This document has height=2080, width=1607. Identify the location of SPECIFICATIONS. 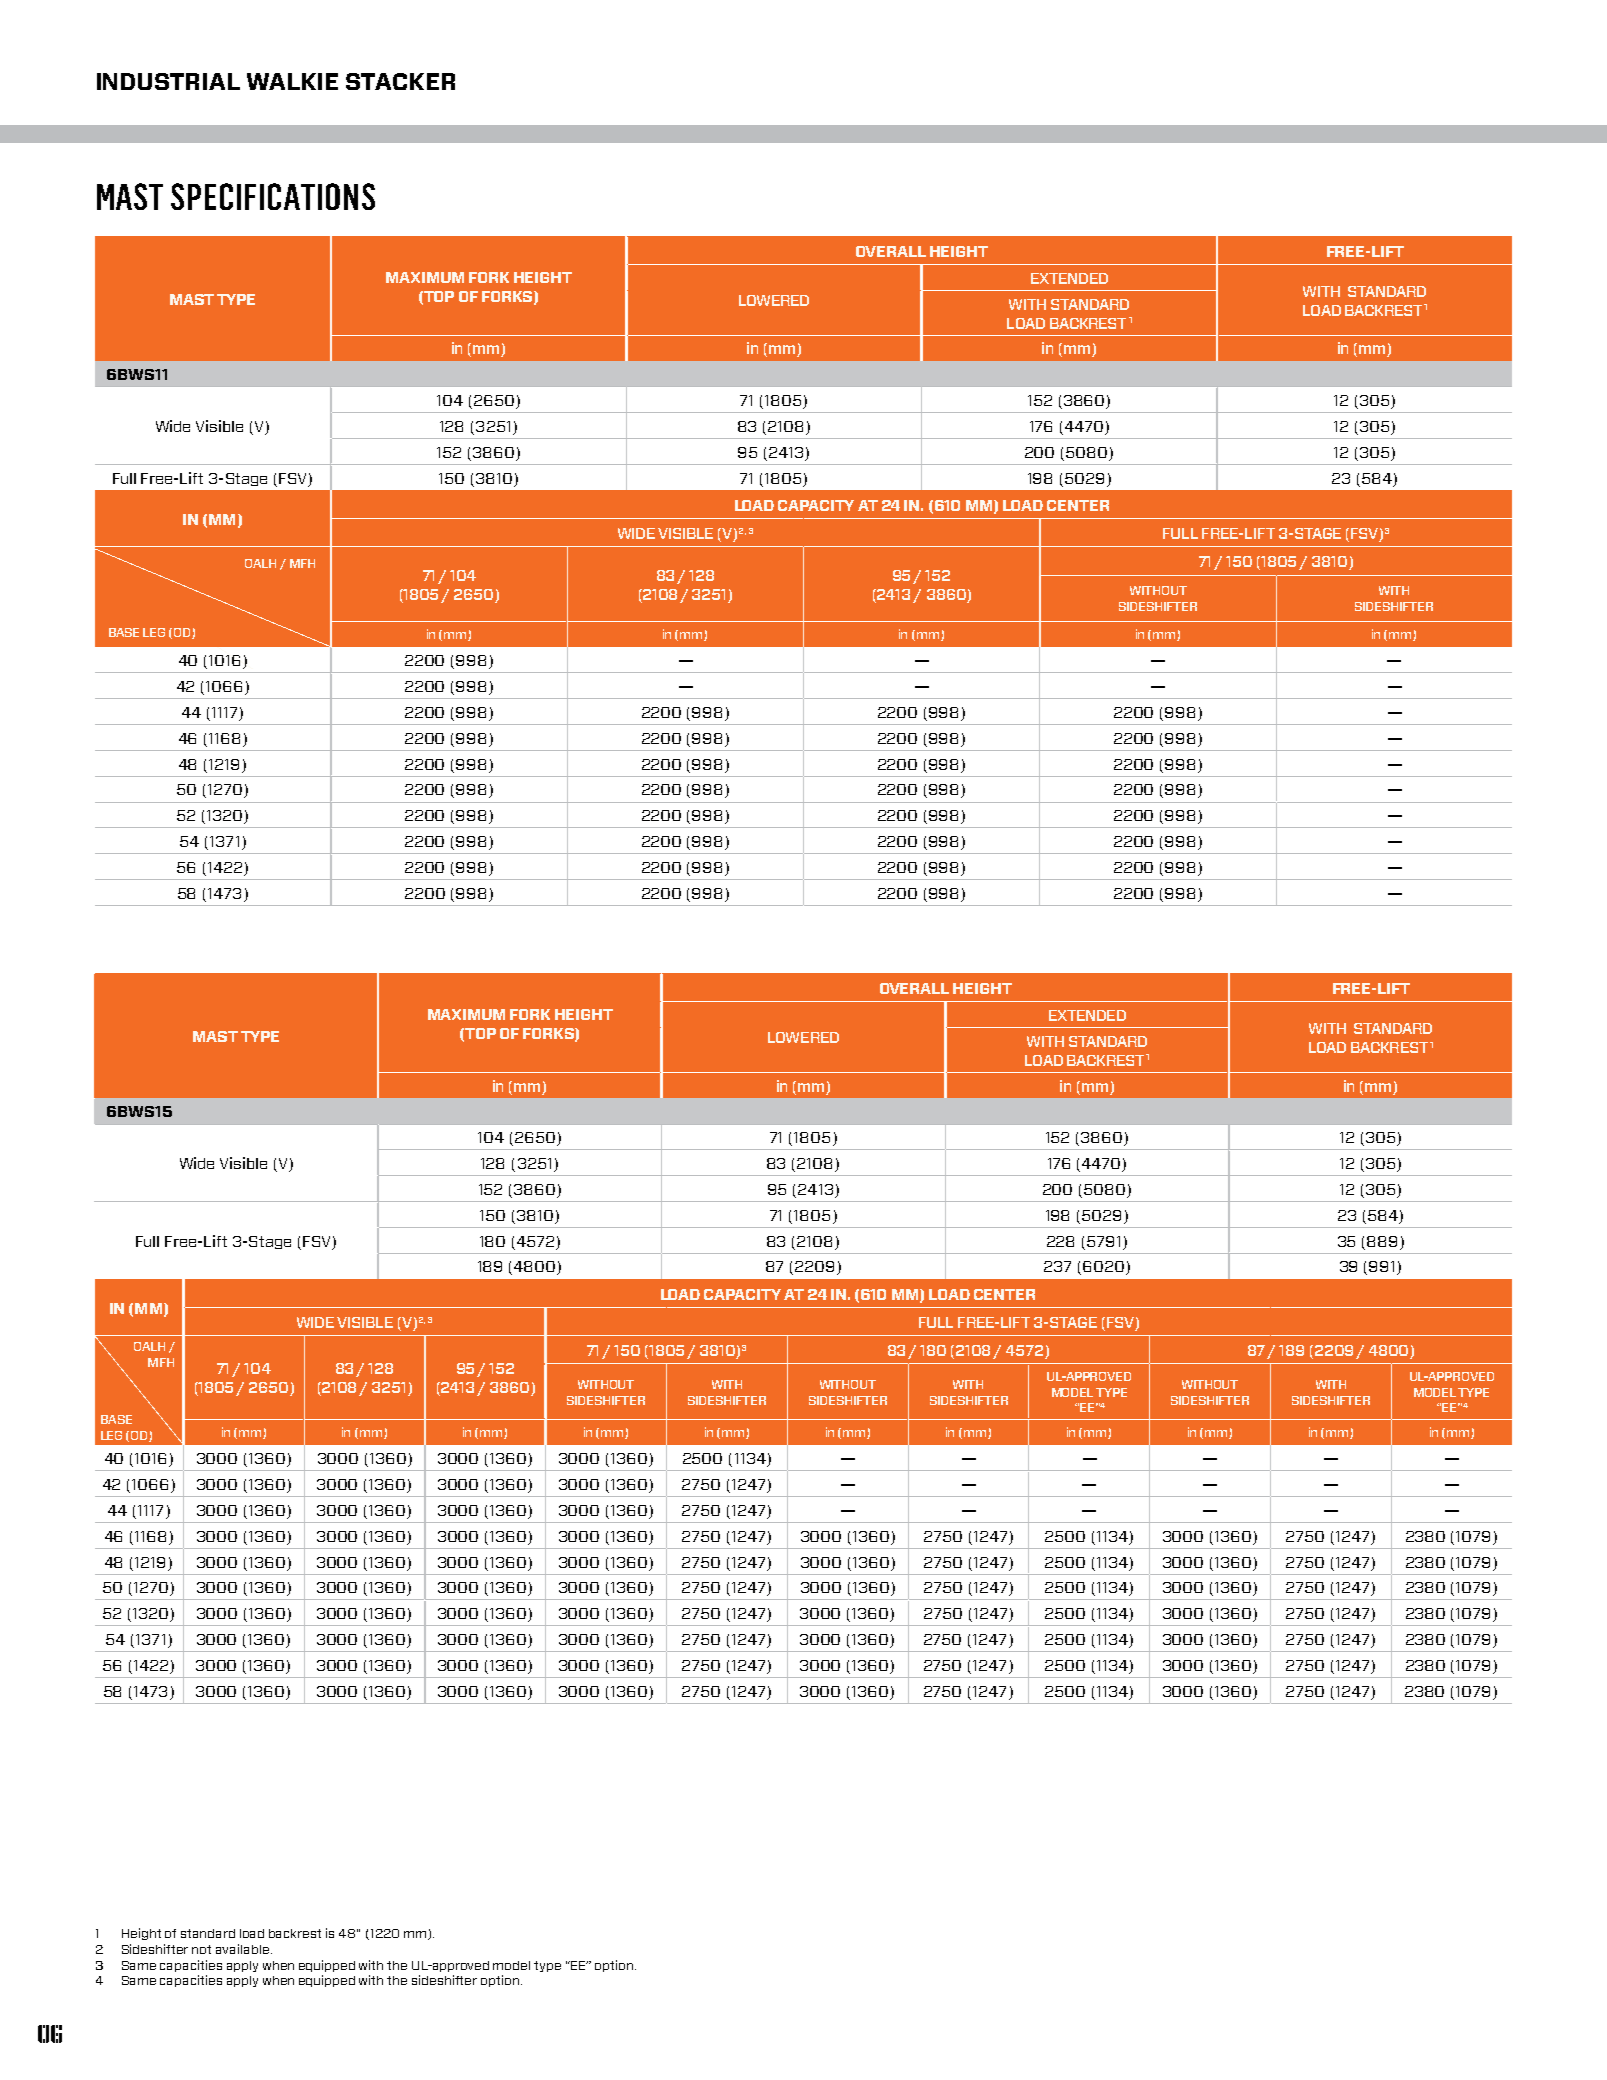
(273, 196).
